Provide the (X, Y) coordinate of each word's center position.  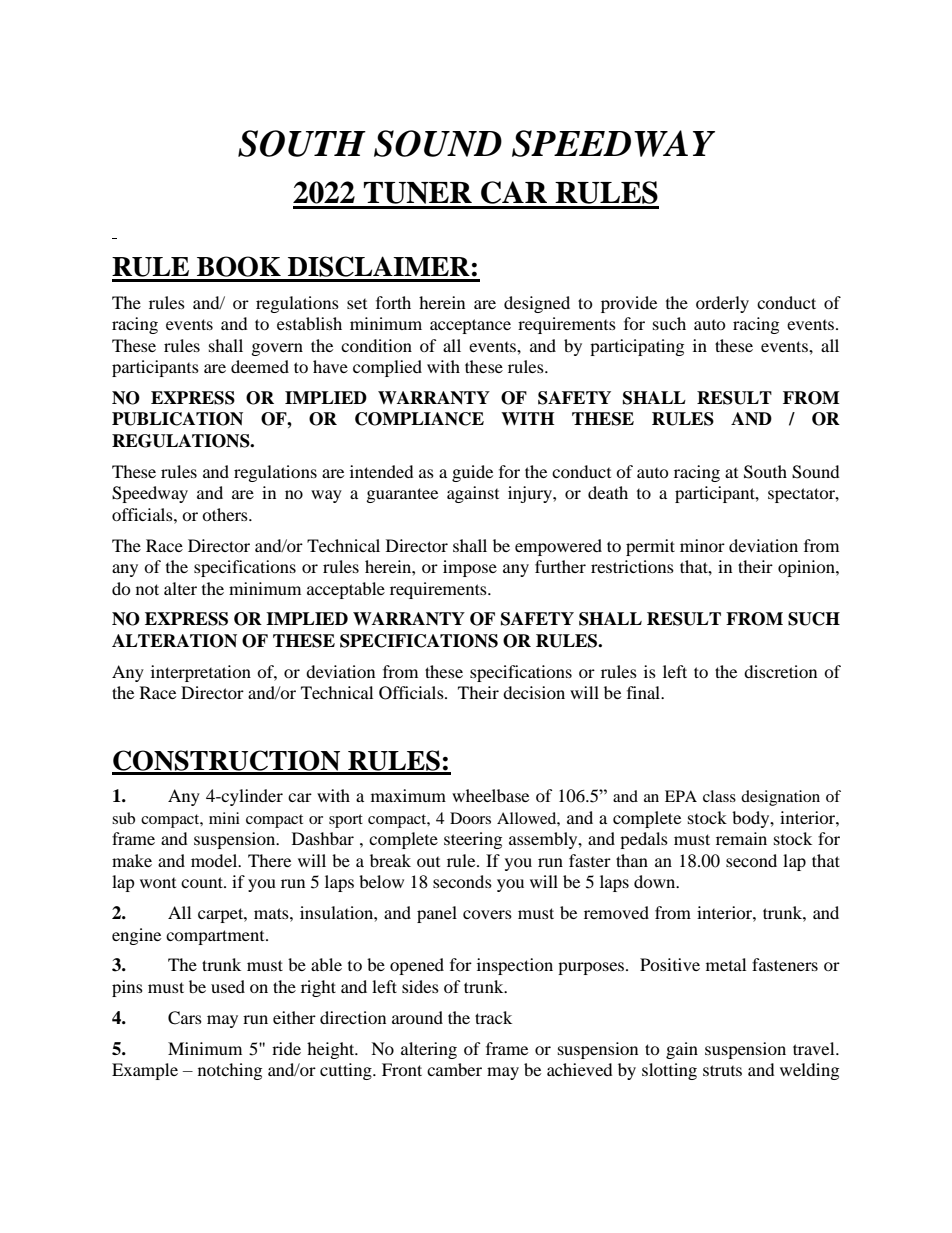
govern (277, 349)
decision (534, 692)
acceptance (470, 326)
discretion (780, 671)
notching (230, 1071)
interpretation (201, 673)
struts (722, 1070)
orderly (722, 304)
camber (454, 1069)
